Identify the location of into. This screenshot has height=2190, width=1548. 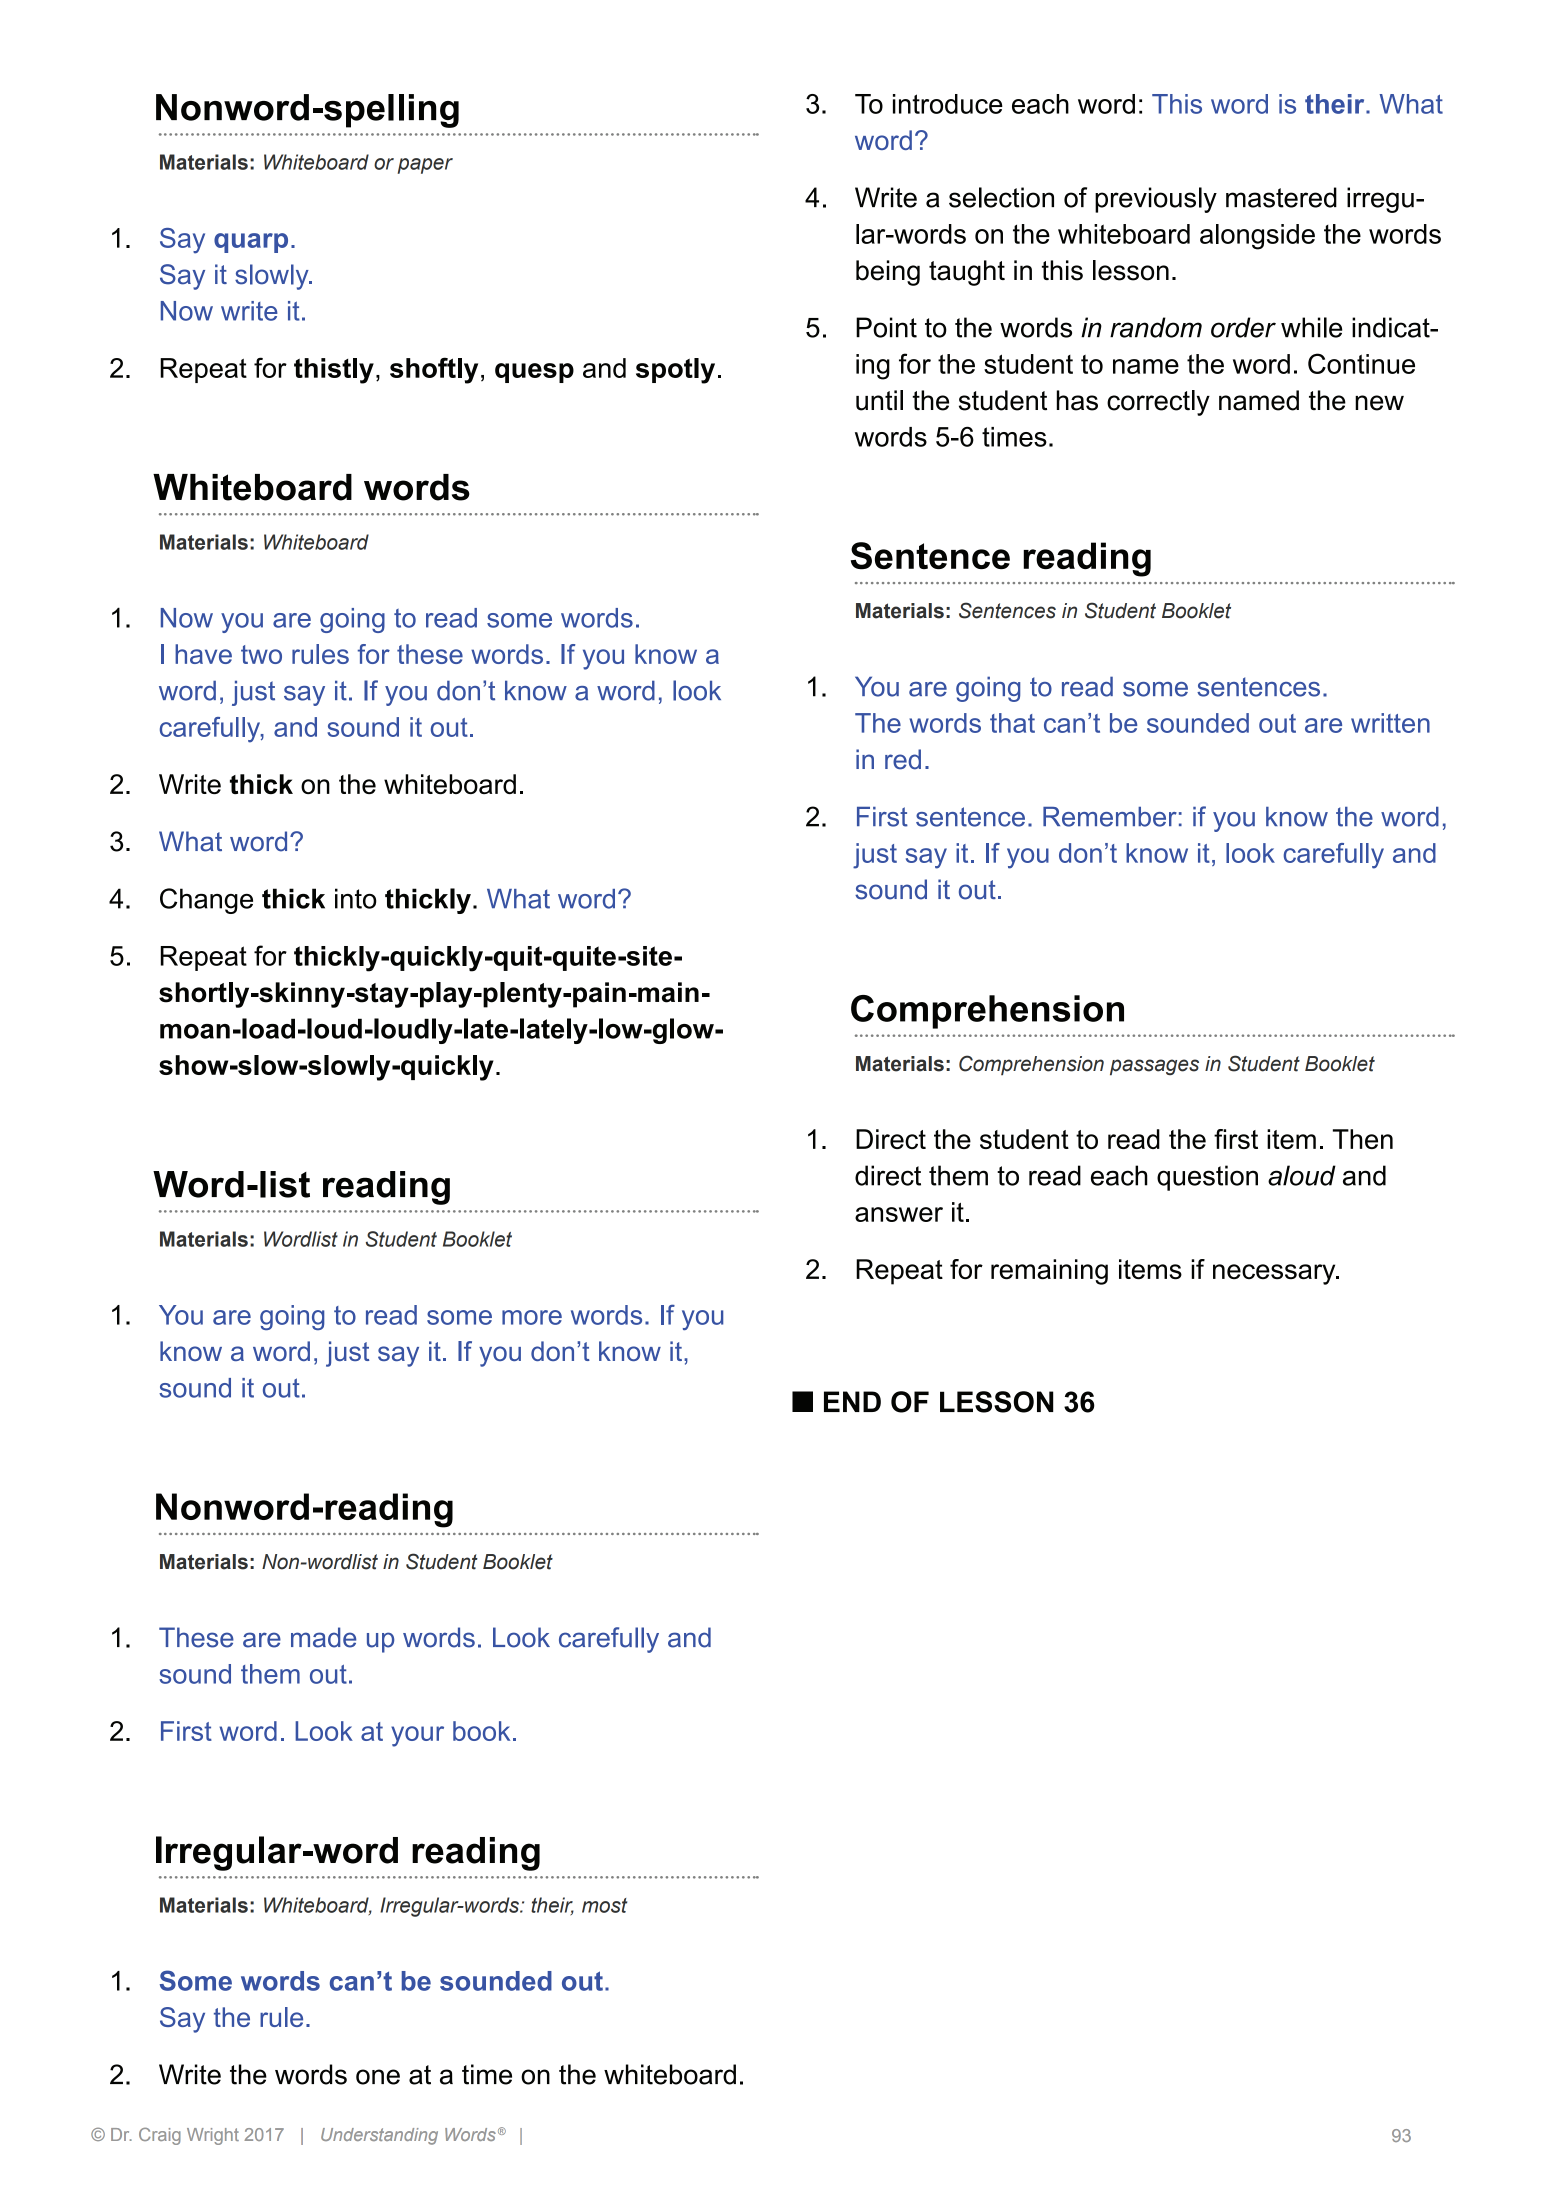
(356, 898).
